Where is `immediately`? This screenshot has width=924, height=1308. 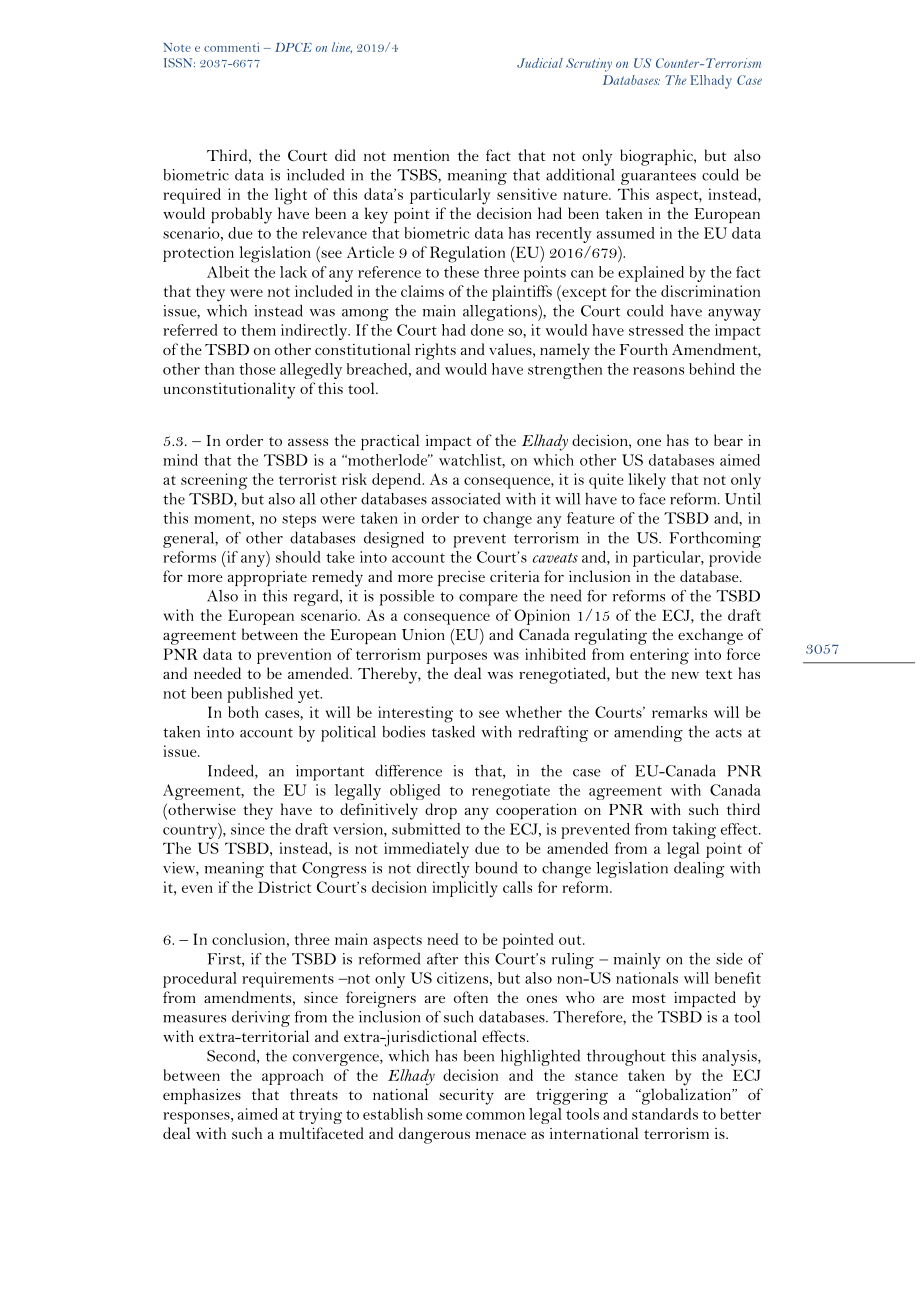 immediately is located at coordinates (426, 850).
